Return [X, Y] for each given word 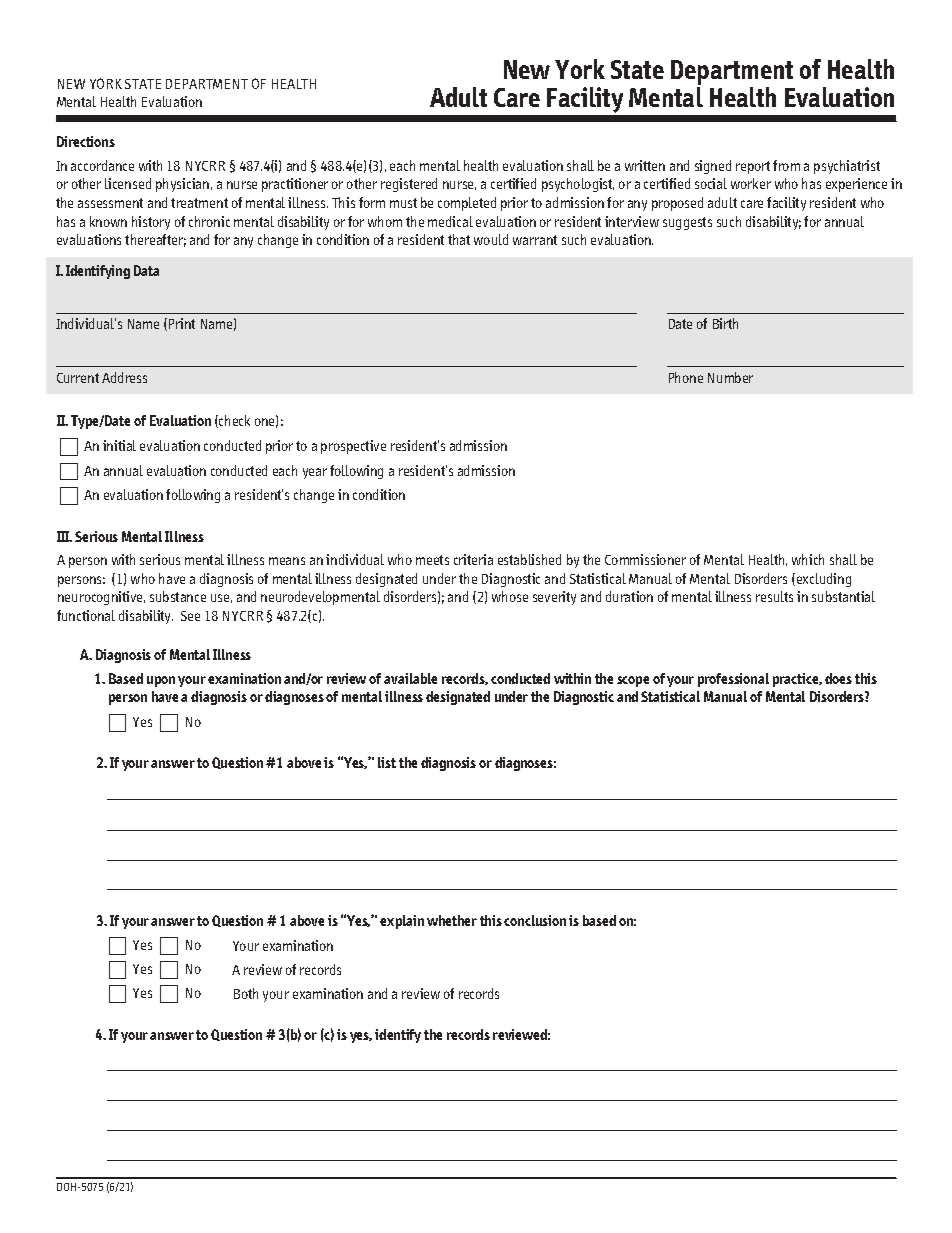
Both [246, 993]
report [753, 167]
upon [161, 681]
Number [730, 377]
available [410, 678]
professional [733, 680]
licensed [128, 183]
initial [119, 445]
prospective [353, 447]
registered [409, 185]
